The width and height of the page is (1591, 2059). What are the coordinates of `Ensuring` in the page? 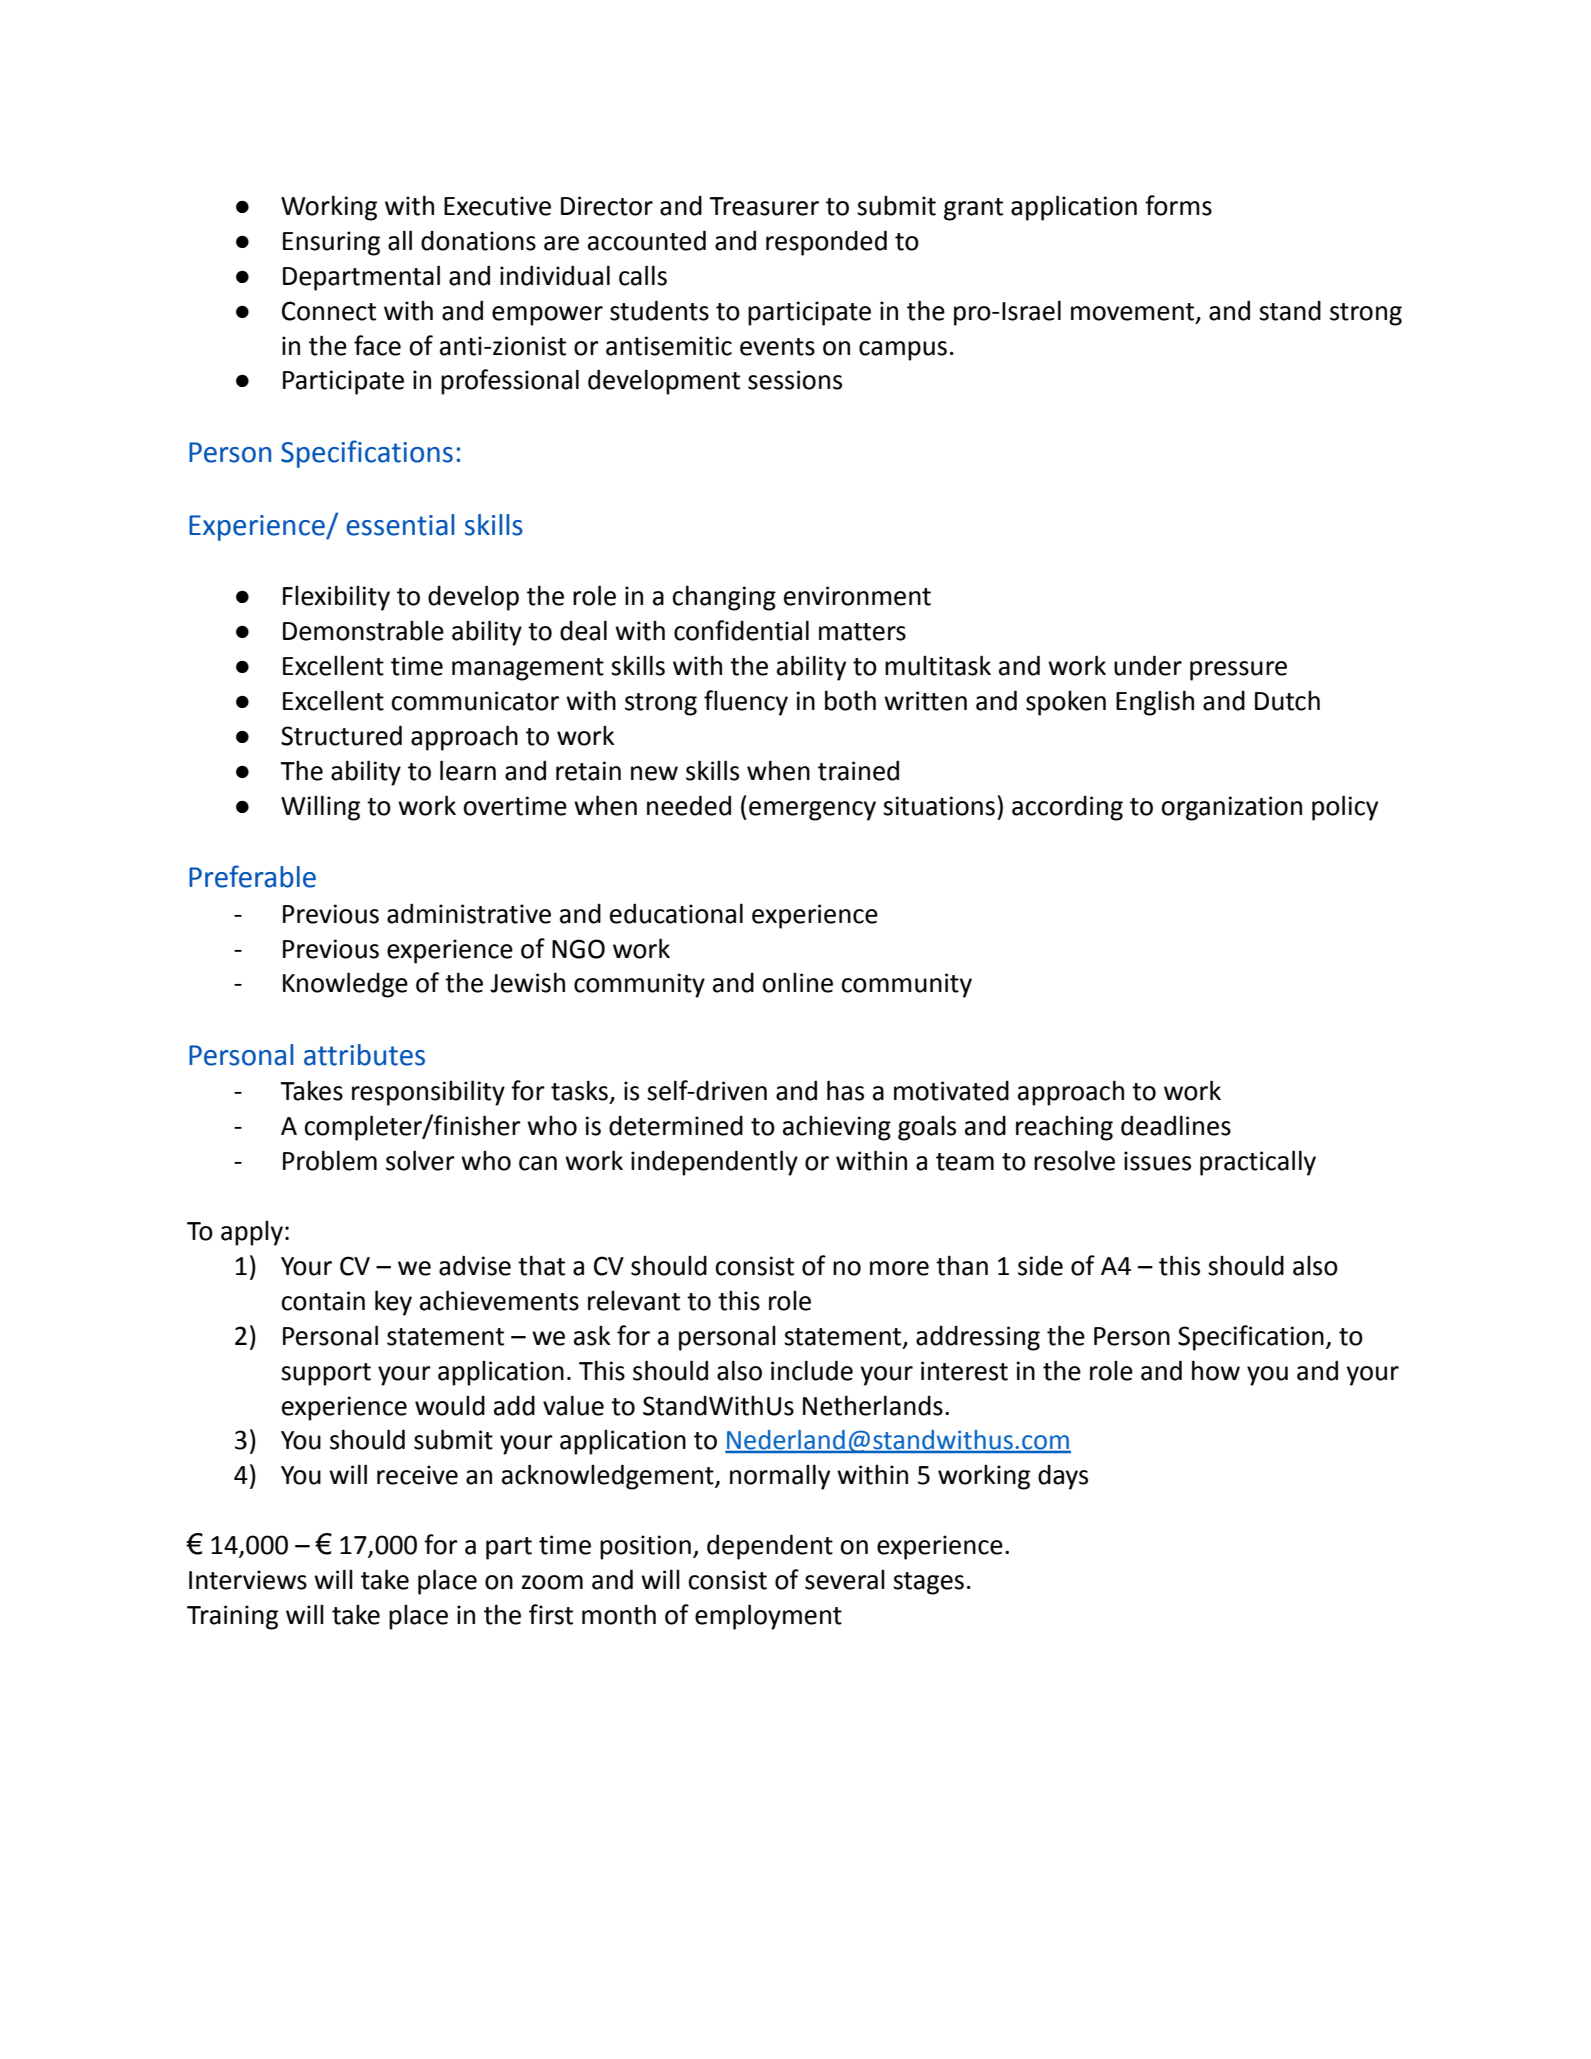 It's located at (331, 243).
